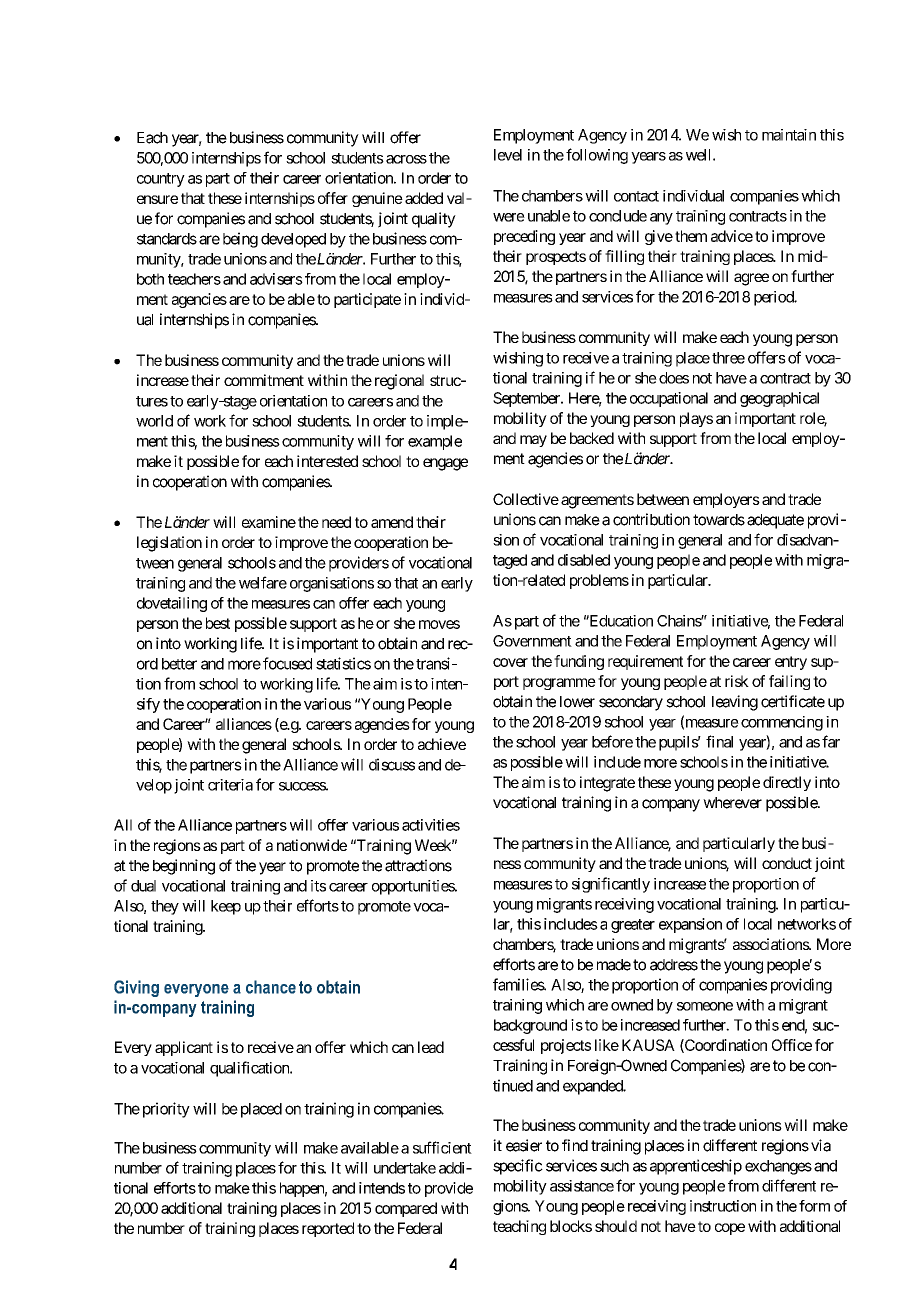 This screenshot has height=1308, width=924. Describe the element at coordinates (705, 1006) in the screenshot. I see `someone` at that location.
